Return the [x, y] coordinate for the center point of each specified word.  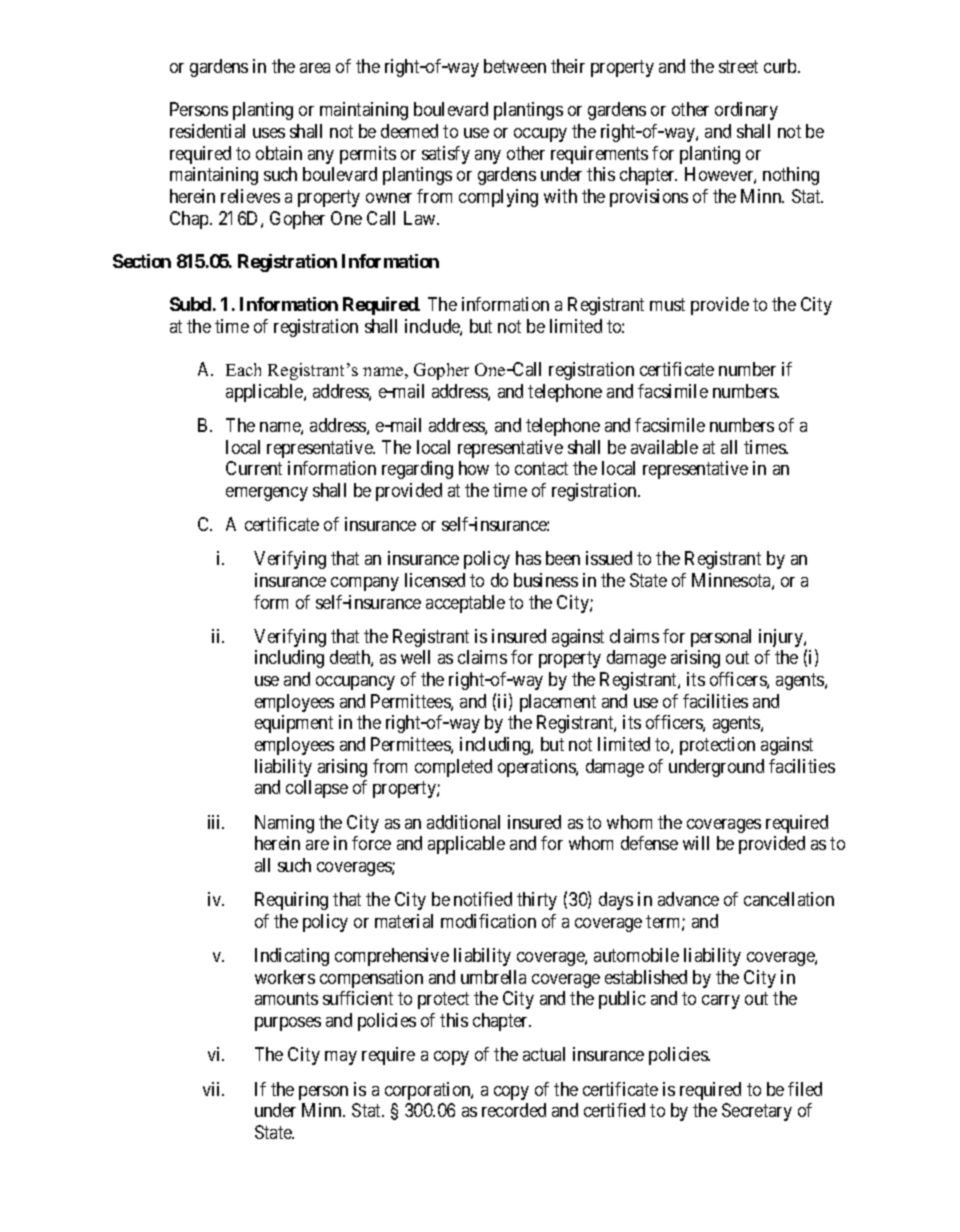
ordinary [746, 111]
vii [213, 1089]
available [664, 447]
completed [453, 768]
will [696, 843]
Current [254, 468]
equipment [294, 724]
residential [207, 131]
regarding [417, 470]
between [515, 66]
